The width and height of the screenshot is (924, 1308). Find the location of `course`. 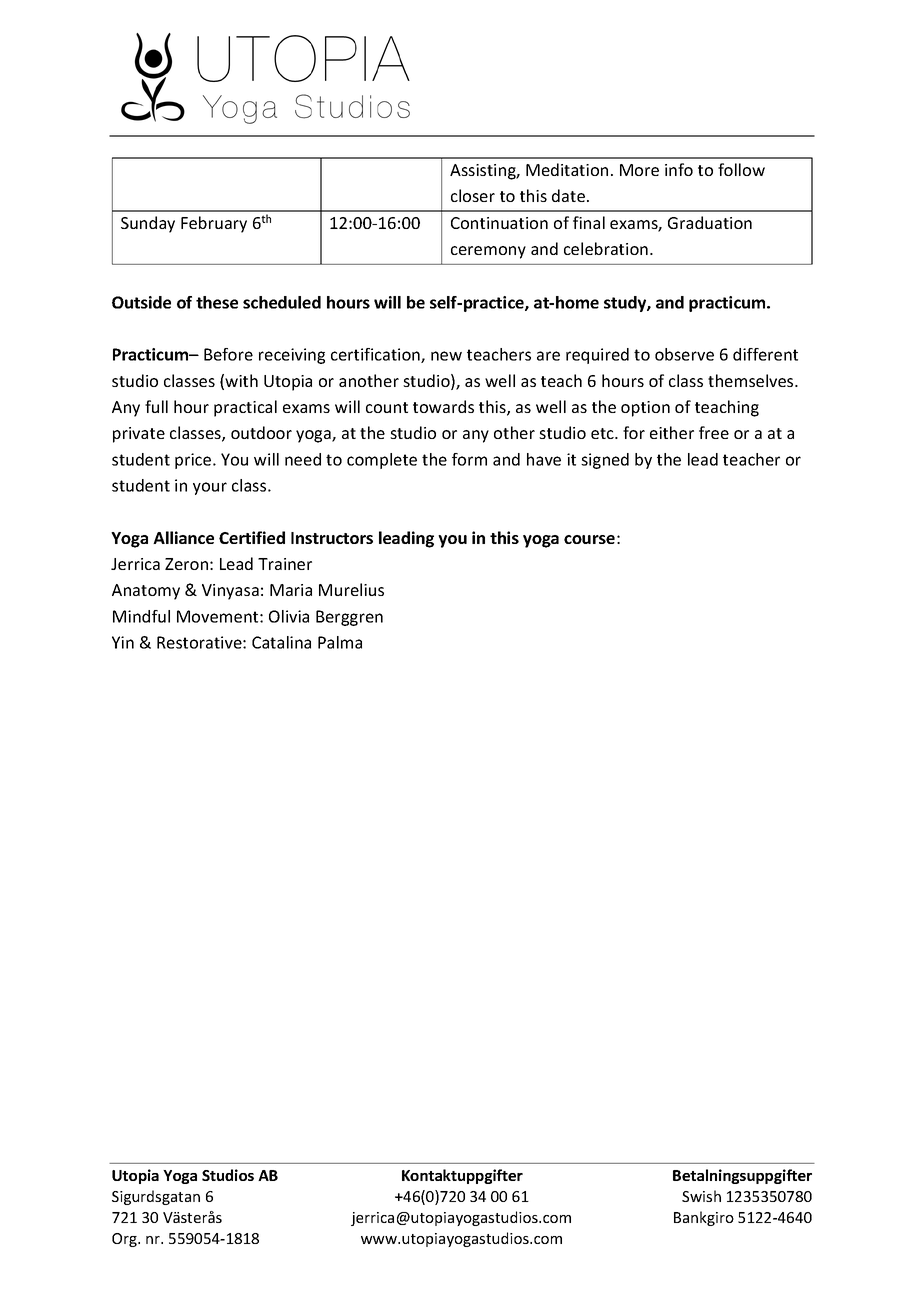

course is located at coordinates (589, 539).
